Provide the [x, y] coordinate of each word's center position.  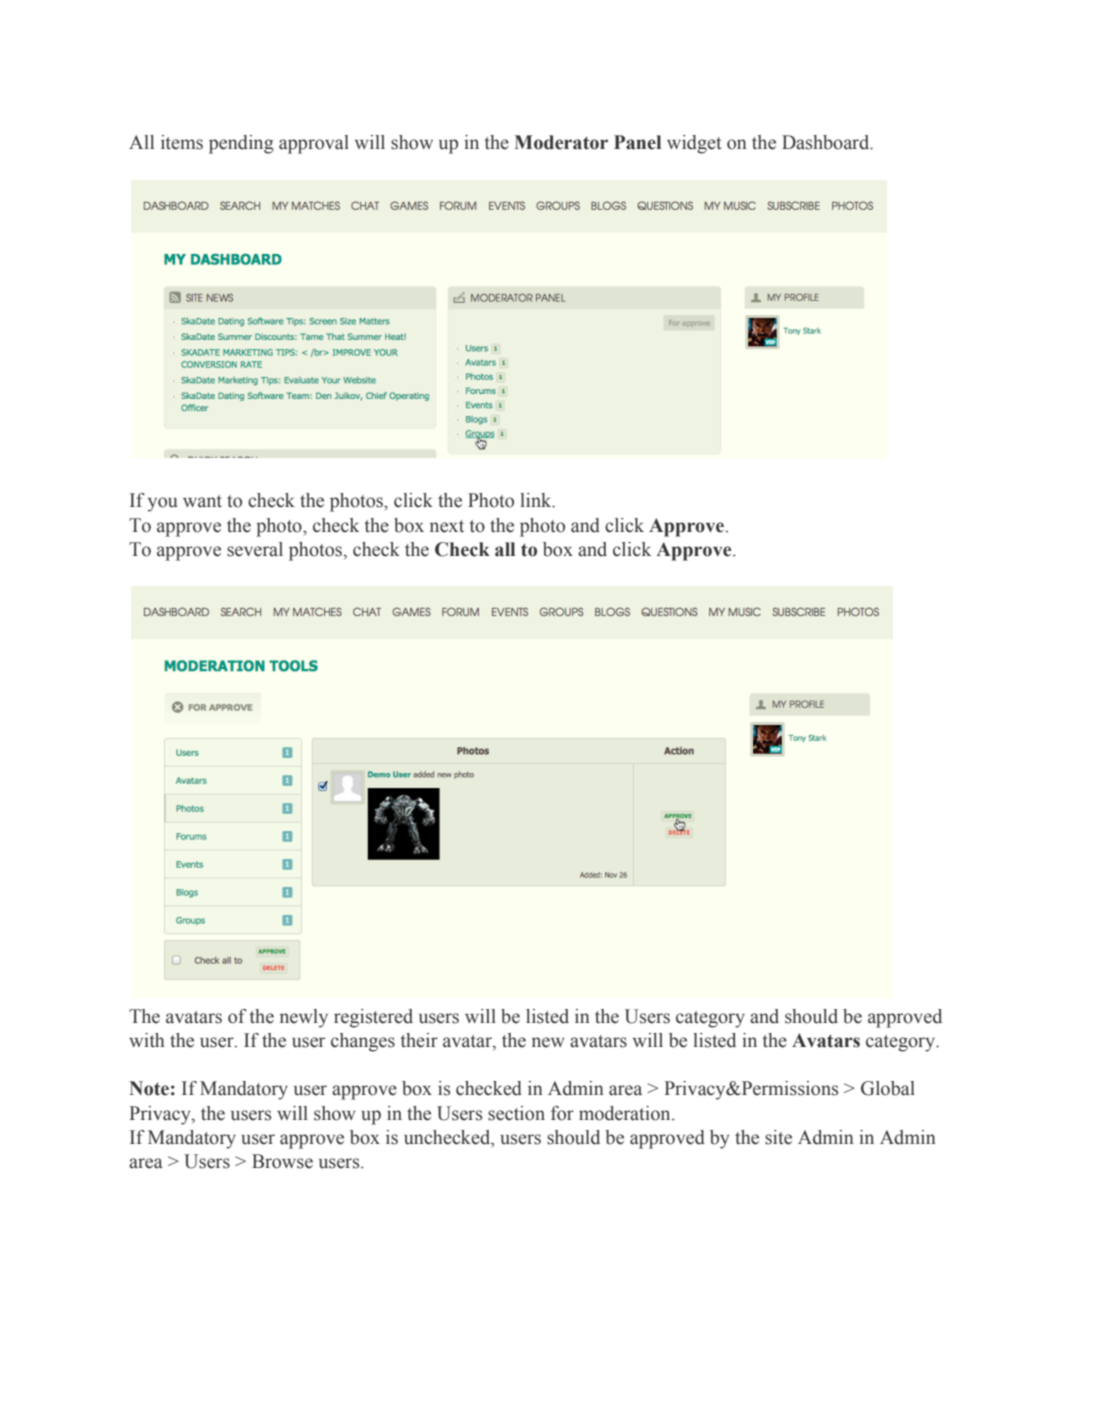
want [202, 501]
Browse [282, 1161]
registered [373, 1018]
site [778, 1137]
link [537, 500]
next [447, 526]
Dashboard [827, 142]
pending [241, 144]
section [516, 1113]
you [163, 504]
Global [888, 1088]
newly [304, 1018]
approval [314, 144]
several [255, 549]
